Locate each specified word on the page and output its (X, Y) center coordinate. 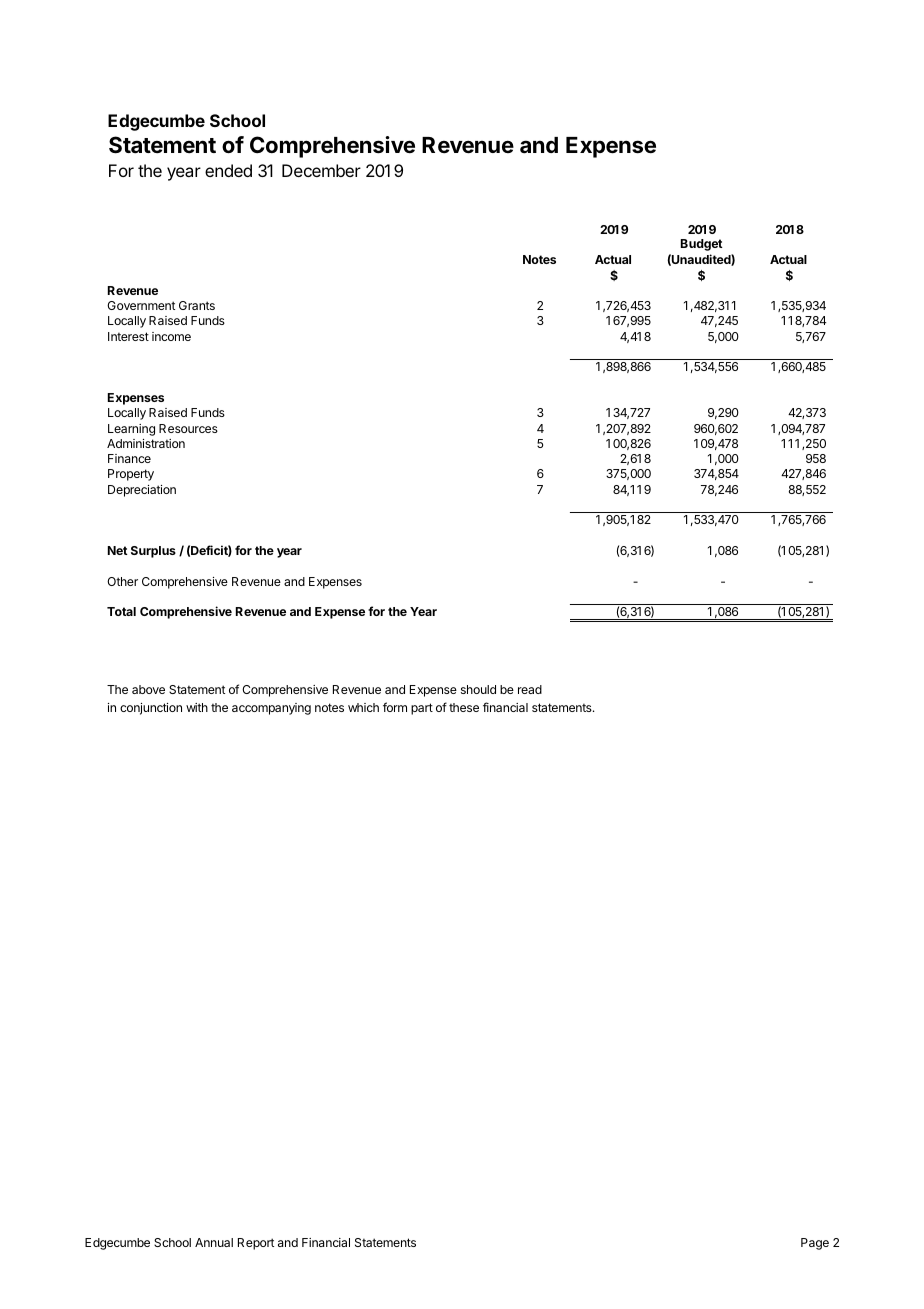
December (321, 170)
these (464, 707)
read (530, 689)
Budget (702, 245)
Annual (214, 1242)
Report (256, 1244)
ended (228, 170)
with (197, 707)
